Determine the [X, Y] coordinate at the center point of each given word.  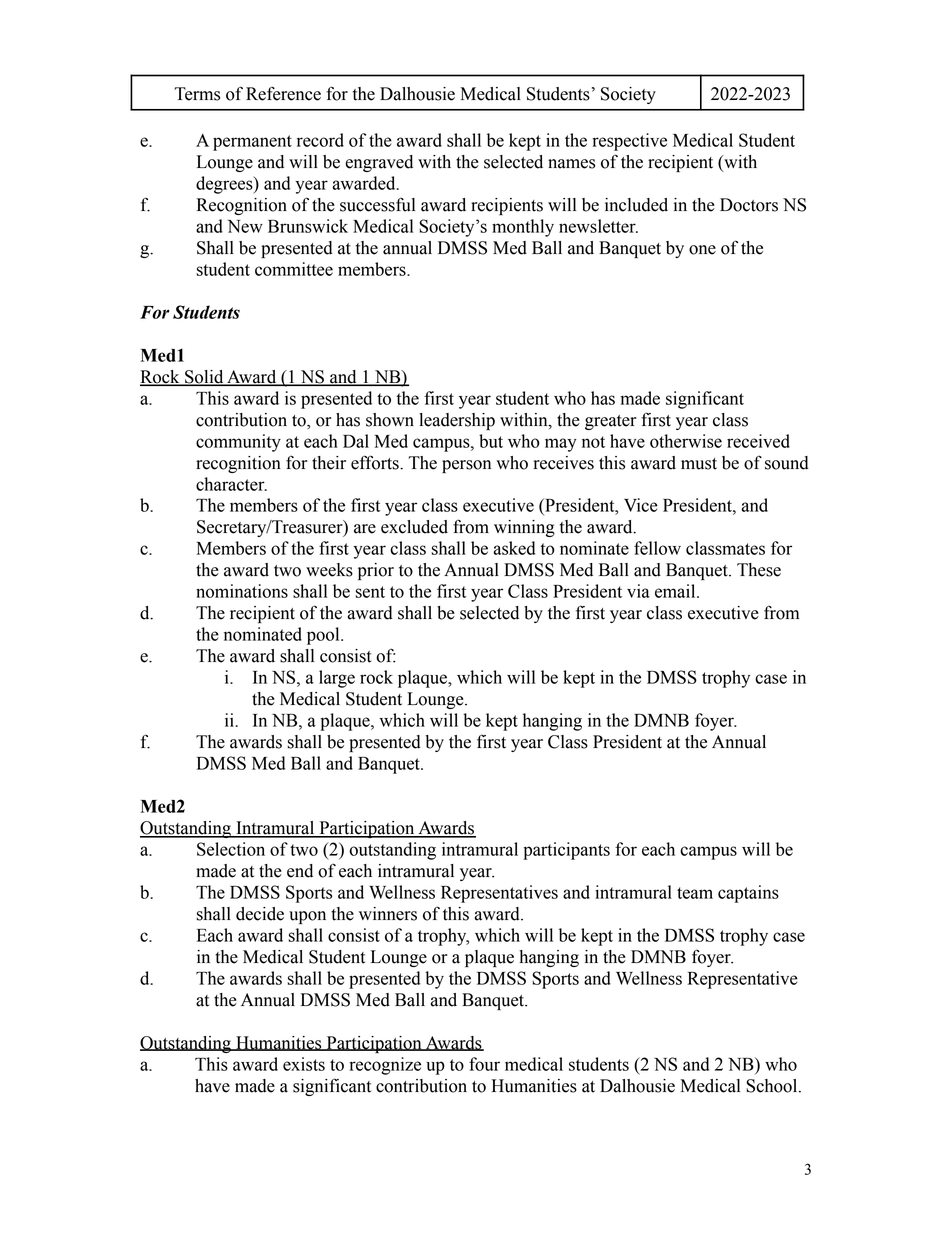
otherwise [686, 441]
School [773, 1086]
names [571, 164]
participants [566, 851]
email [676, 591]
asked [514, 548]
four [484, 1064]
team [695, 893]
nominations [242, 591]
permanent [252, 143]
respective [629, 142]
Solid [204, 378]
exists [304, 1064]
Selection [231, 849]
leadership [457, 421]
